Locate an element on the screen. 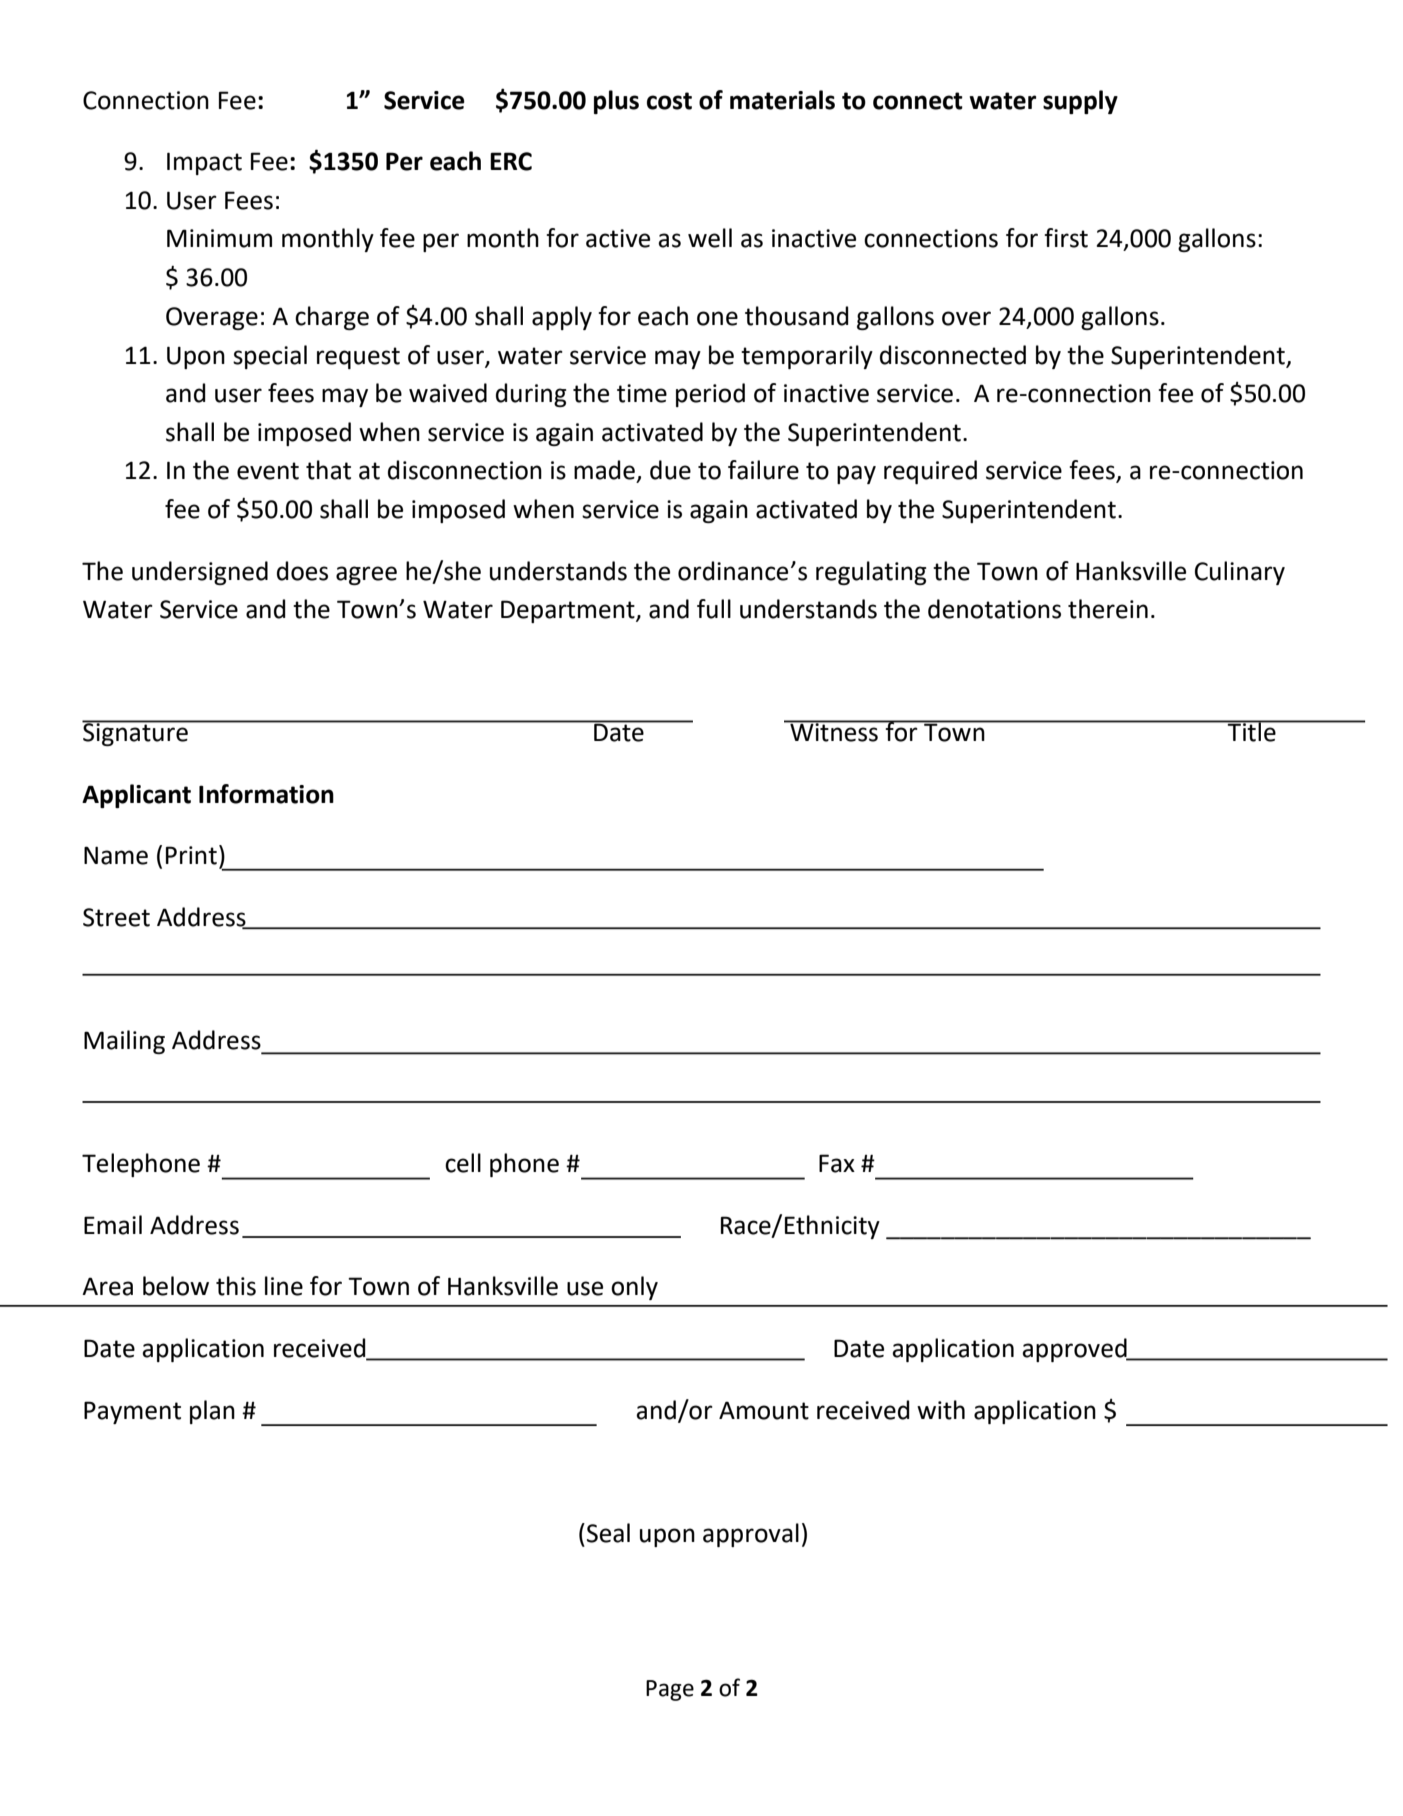 The height and width of the screenshot is (1816, 1403). cost is located at coordinates (669, 101).
